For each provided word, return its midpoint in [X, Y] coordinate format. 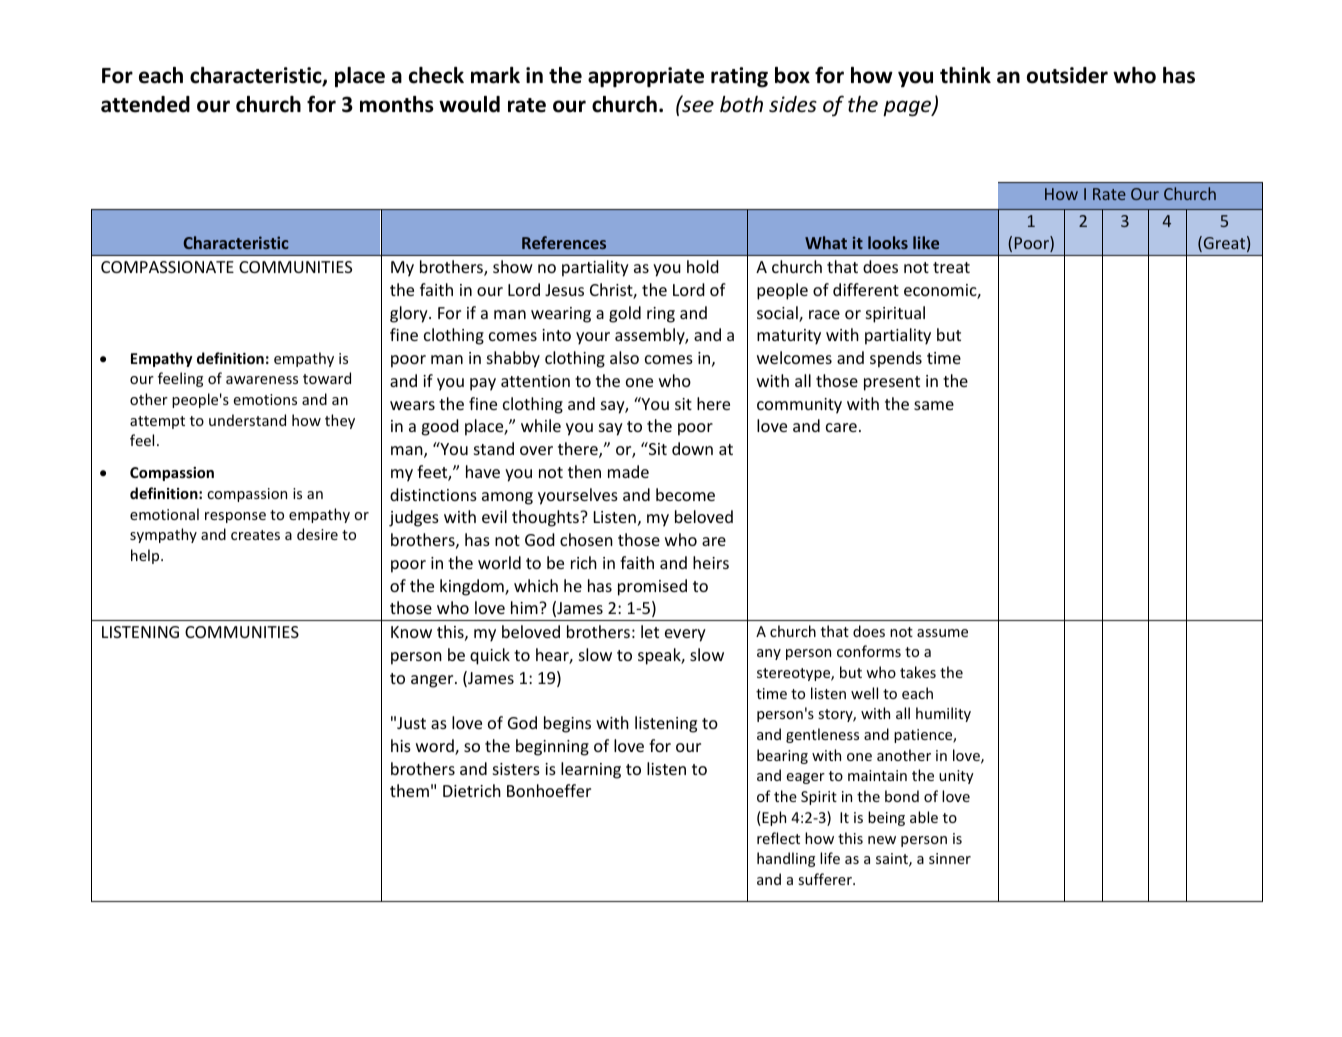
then [584, 471]
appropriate [646, 77]
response [235, 517]
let [650, 631]
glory [410, 314]
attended [145, 104]
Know [411, 632]
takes [918, 672]
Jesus [564, 290]
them [409, 790]
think [965, 75]
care [841, 427]
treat [951, 267]
